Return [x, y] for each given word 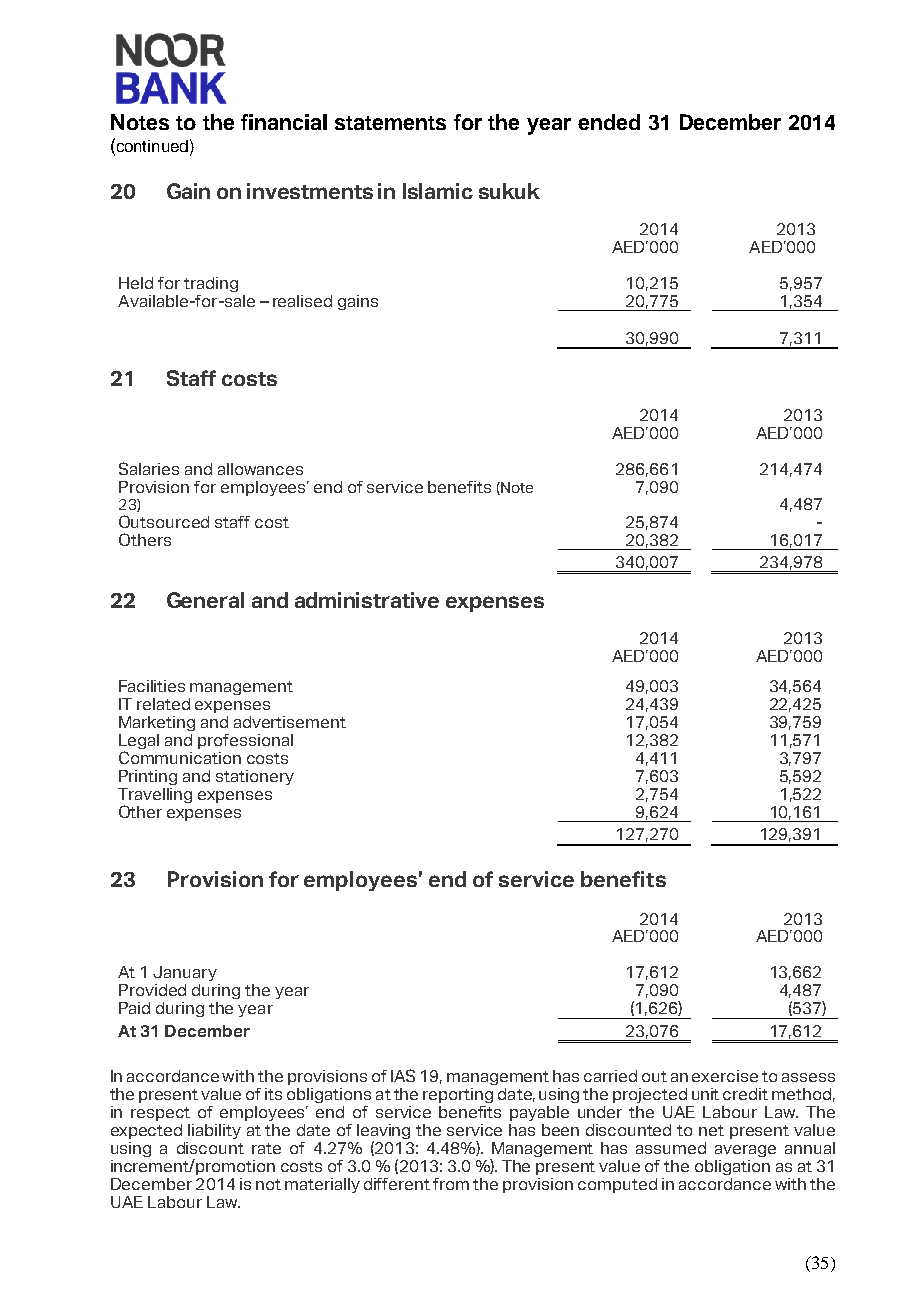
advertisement [290, 722]
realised [302, 301]
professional [245, 741]
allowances [260, 469]
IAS [403, 1075]
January [185, 973]
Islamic [438, 191]
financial [284, 122]
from [451, 1184]
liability [214, 1131]
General [205, 600]
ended [609, 122]
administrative [367, 600]
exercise [725, 1076]
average [745, 1151]
